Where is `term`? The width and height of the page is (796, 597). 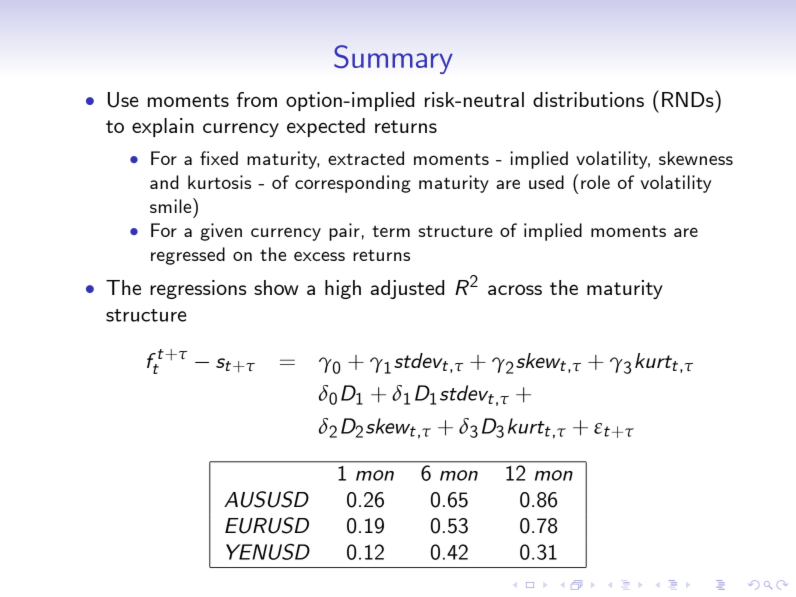
term is located at coordinates (391, 231).
